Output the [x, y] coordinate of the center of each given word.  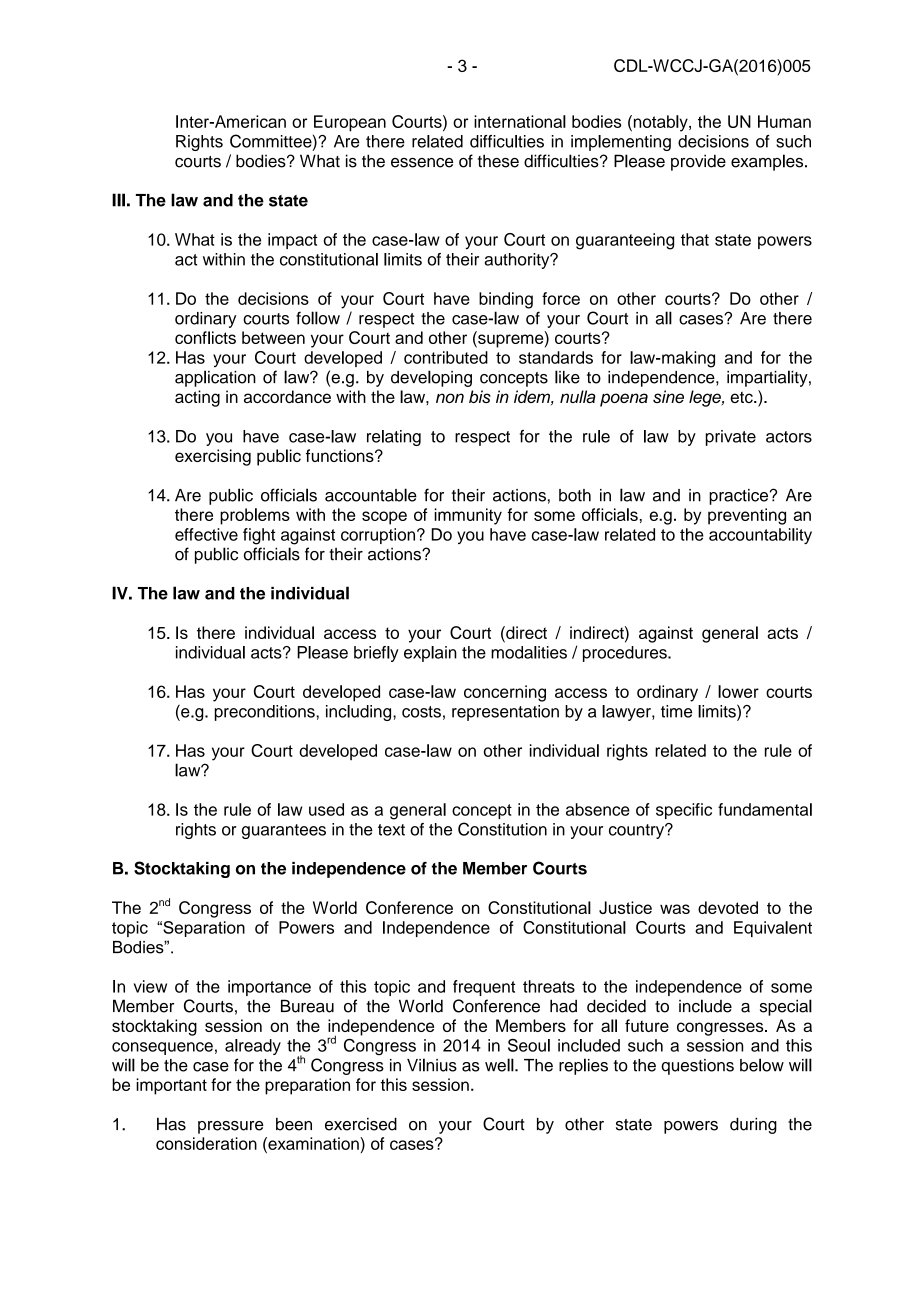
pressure [231, 1127]
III [118, 200]
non [450, 398]
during [753, 1125]
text [391, 830]
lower [738, 691]
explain [430, 654]
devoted [728, 907]
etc [742, 397]
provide [698, 162]
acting [197, 398]
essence [422, 163]
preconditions [266, 713]
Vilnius [432, 1065]
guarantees [284, 831]
